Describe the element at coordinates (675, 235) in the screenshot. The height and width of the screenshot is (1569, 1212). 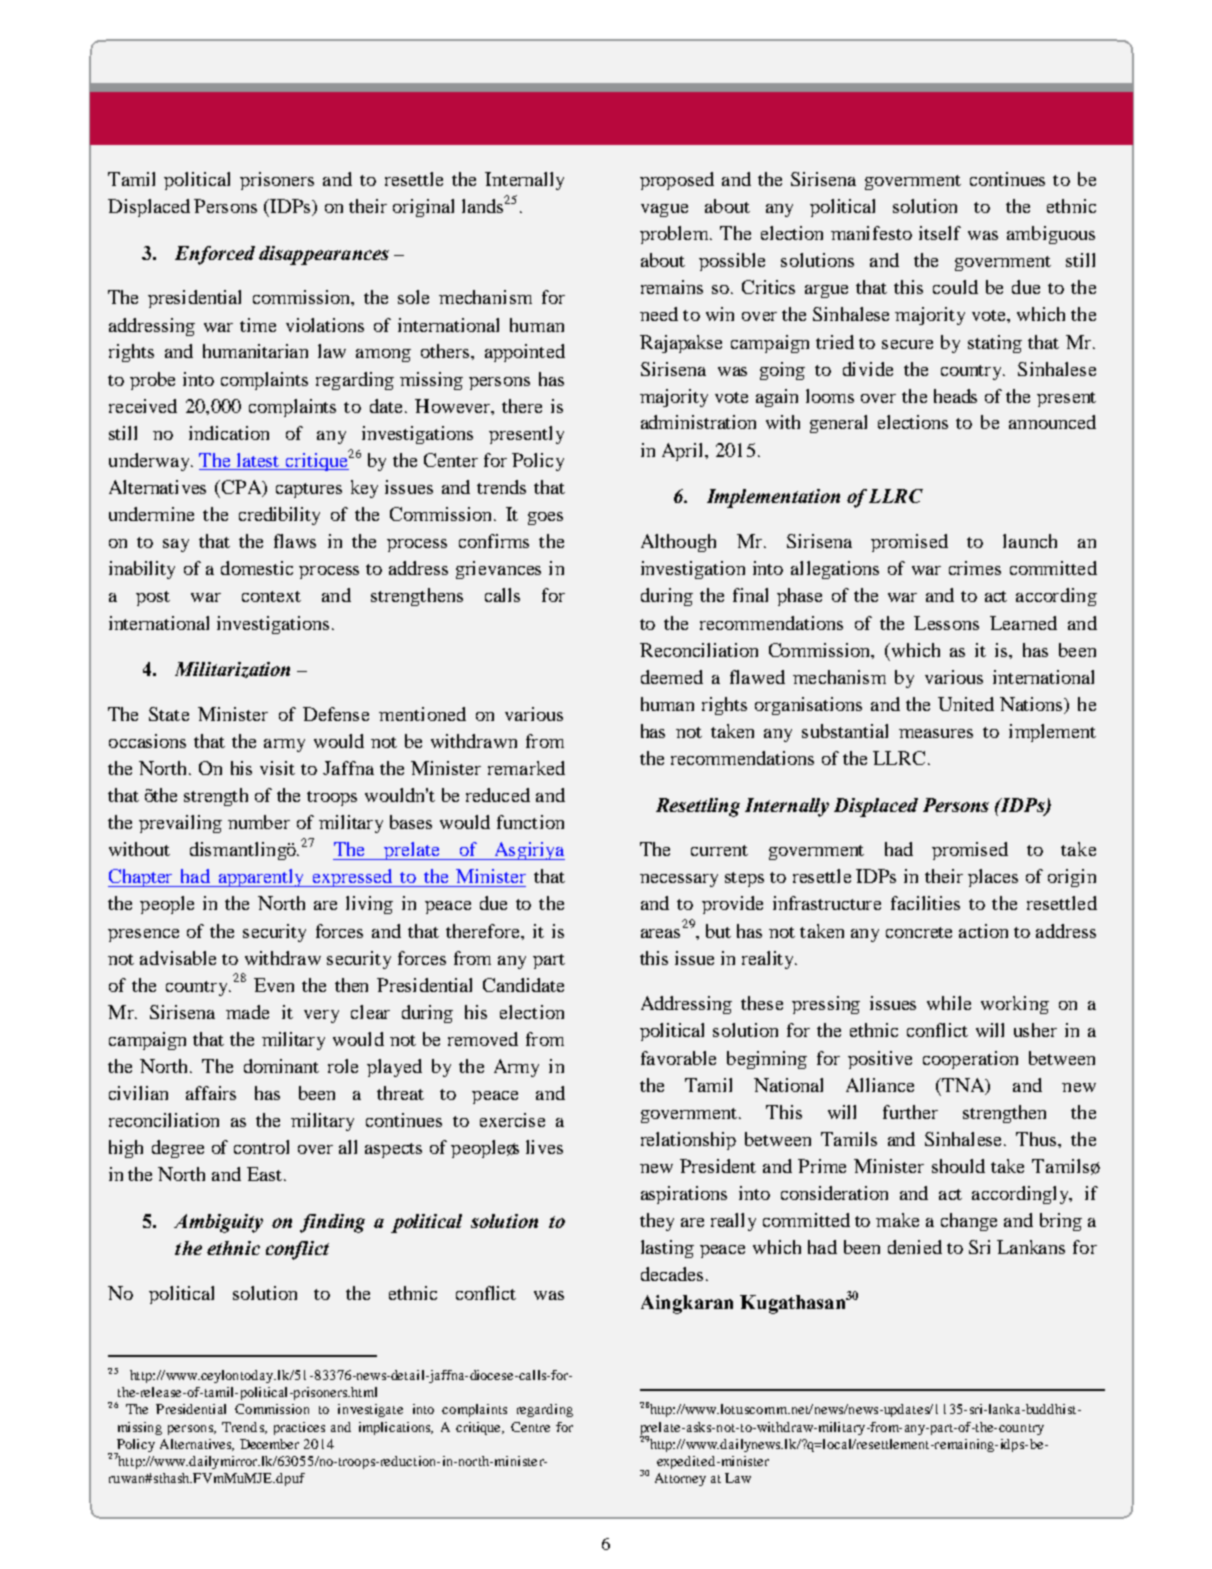
I see `problem` at that location.
